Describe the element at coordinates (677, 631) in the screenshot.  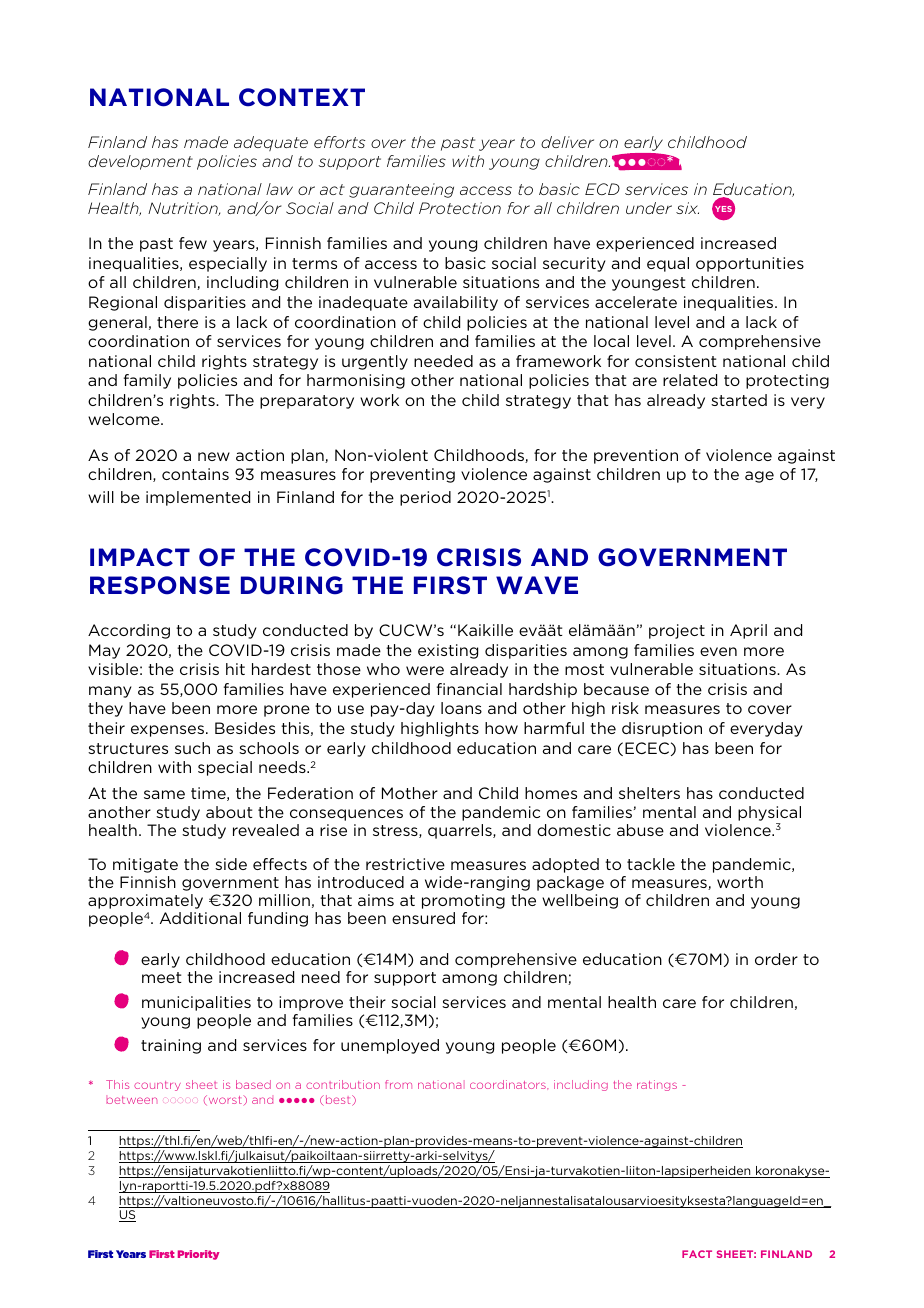
I see `project` at that location.
